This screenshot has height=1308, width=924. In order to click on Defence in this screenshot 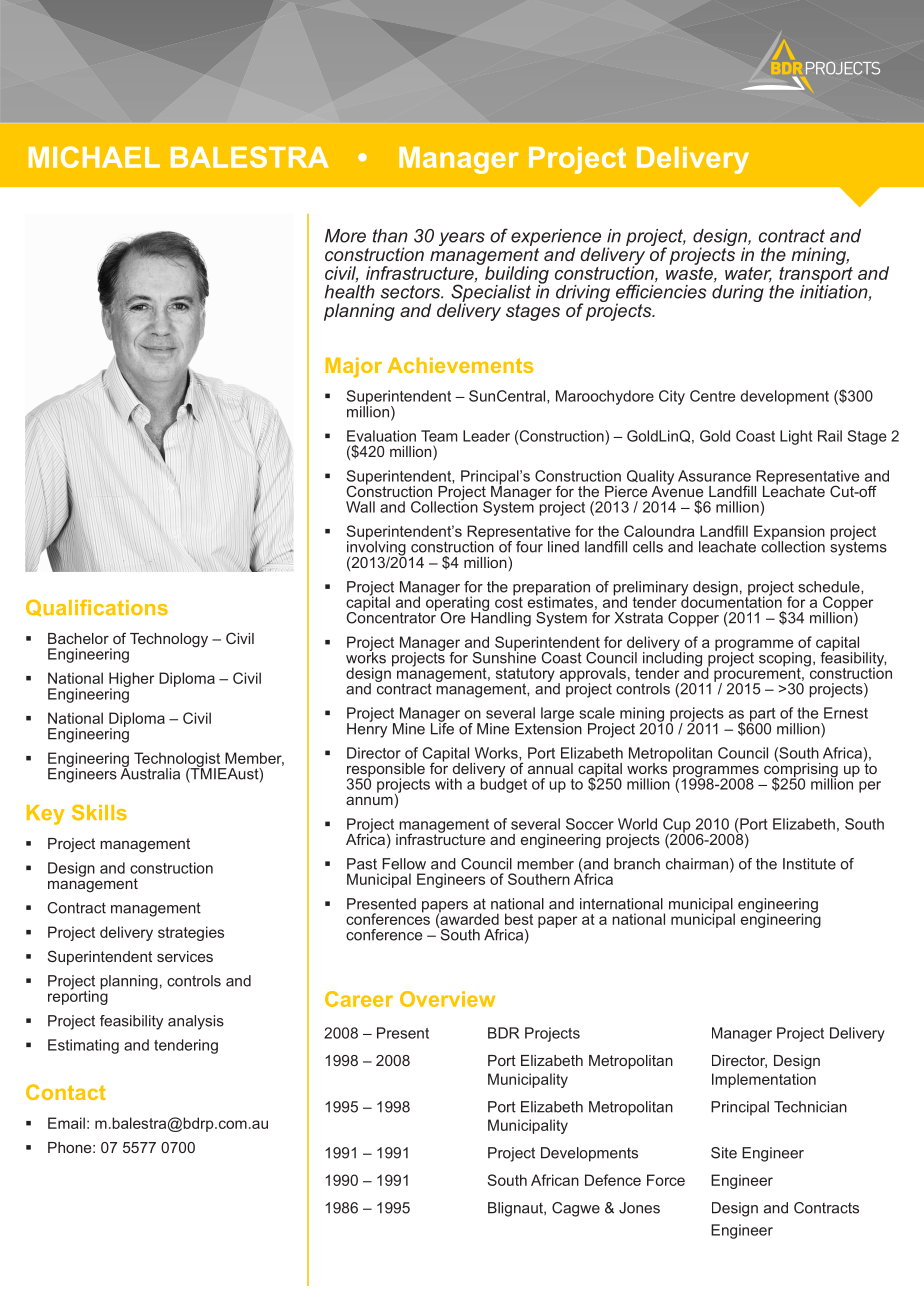, I will do `click(613, 1180)`.
